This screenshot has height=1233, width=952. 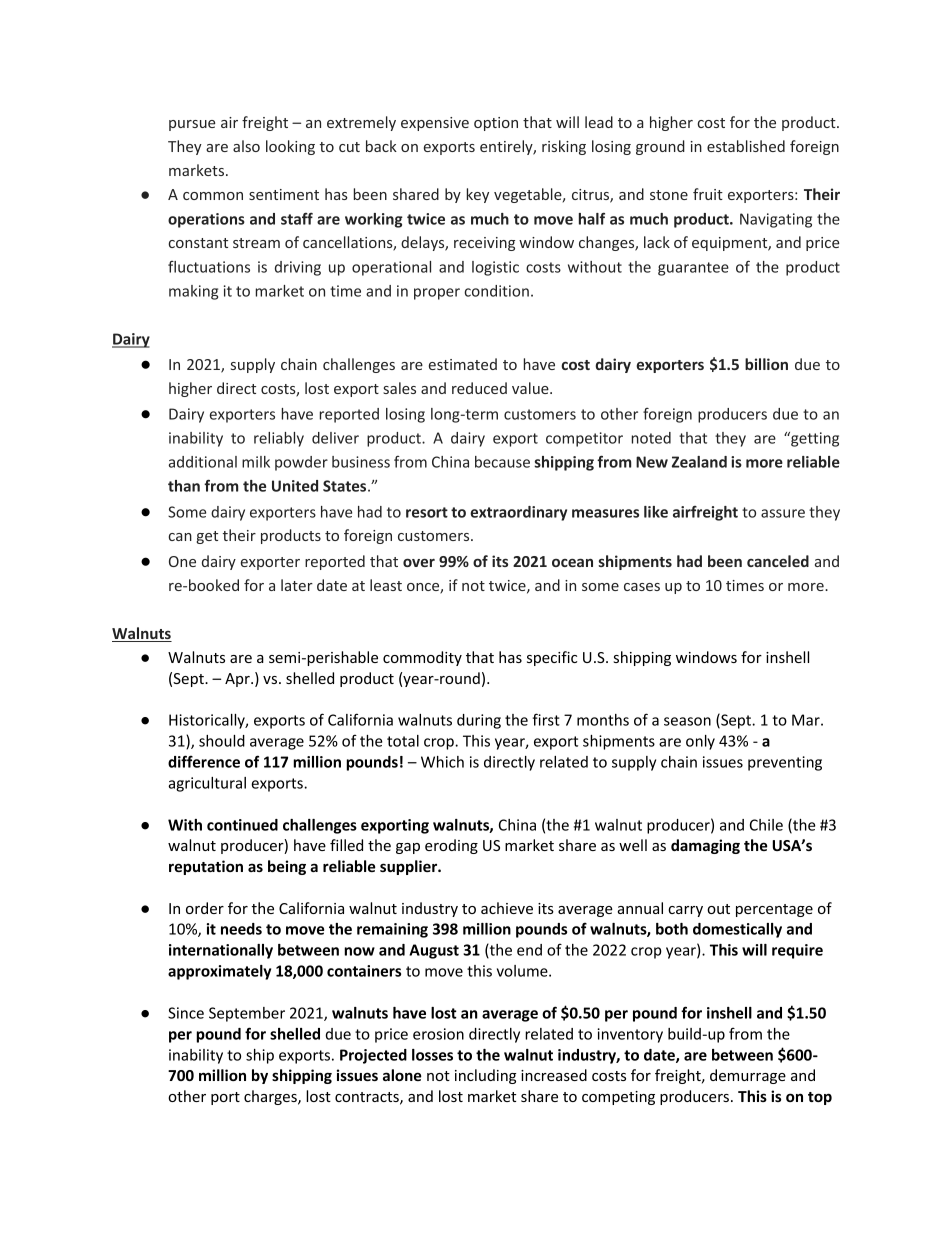 What do you see at coordinates (552, 658) in the screenshot?
I see `specific` at bounding box center [552, 658].
